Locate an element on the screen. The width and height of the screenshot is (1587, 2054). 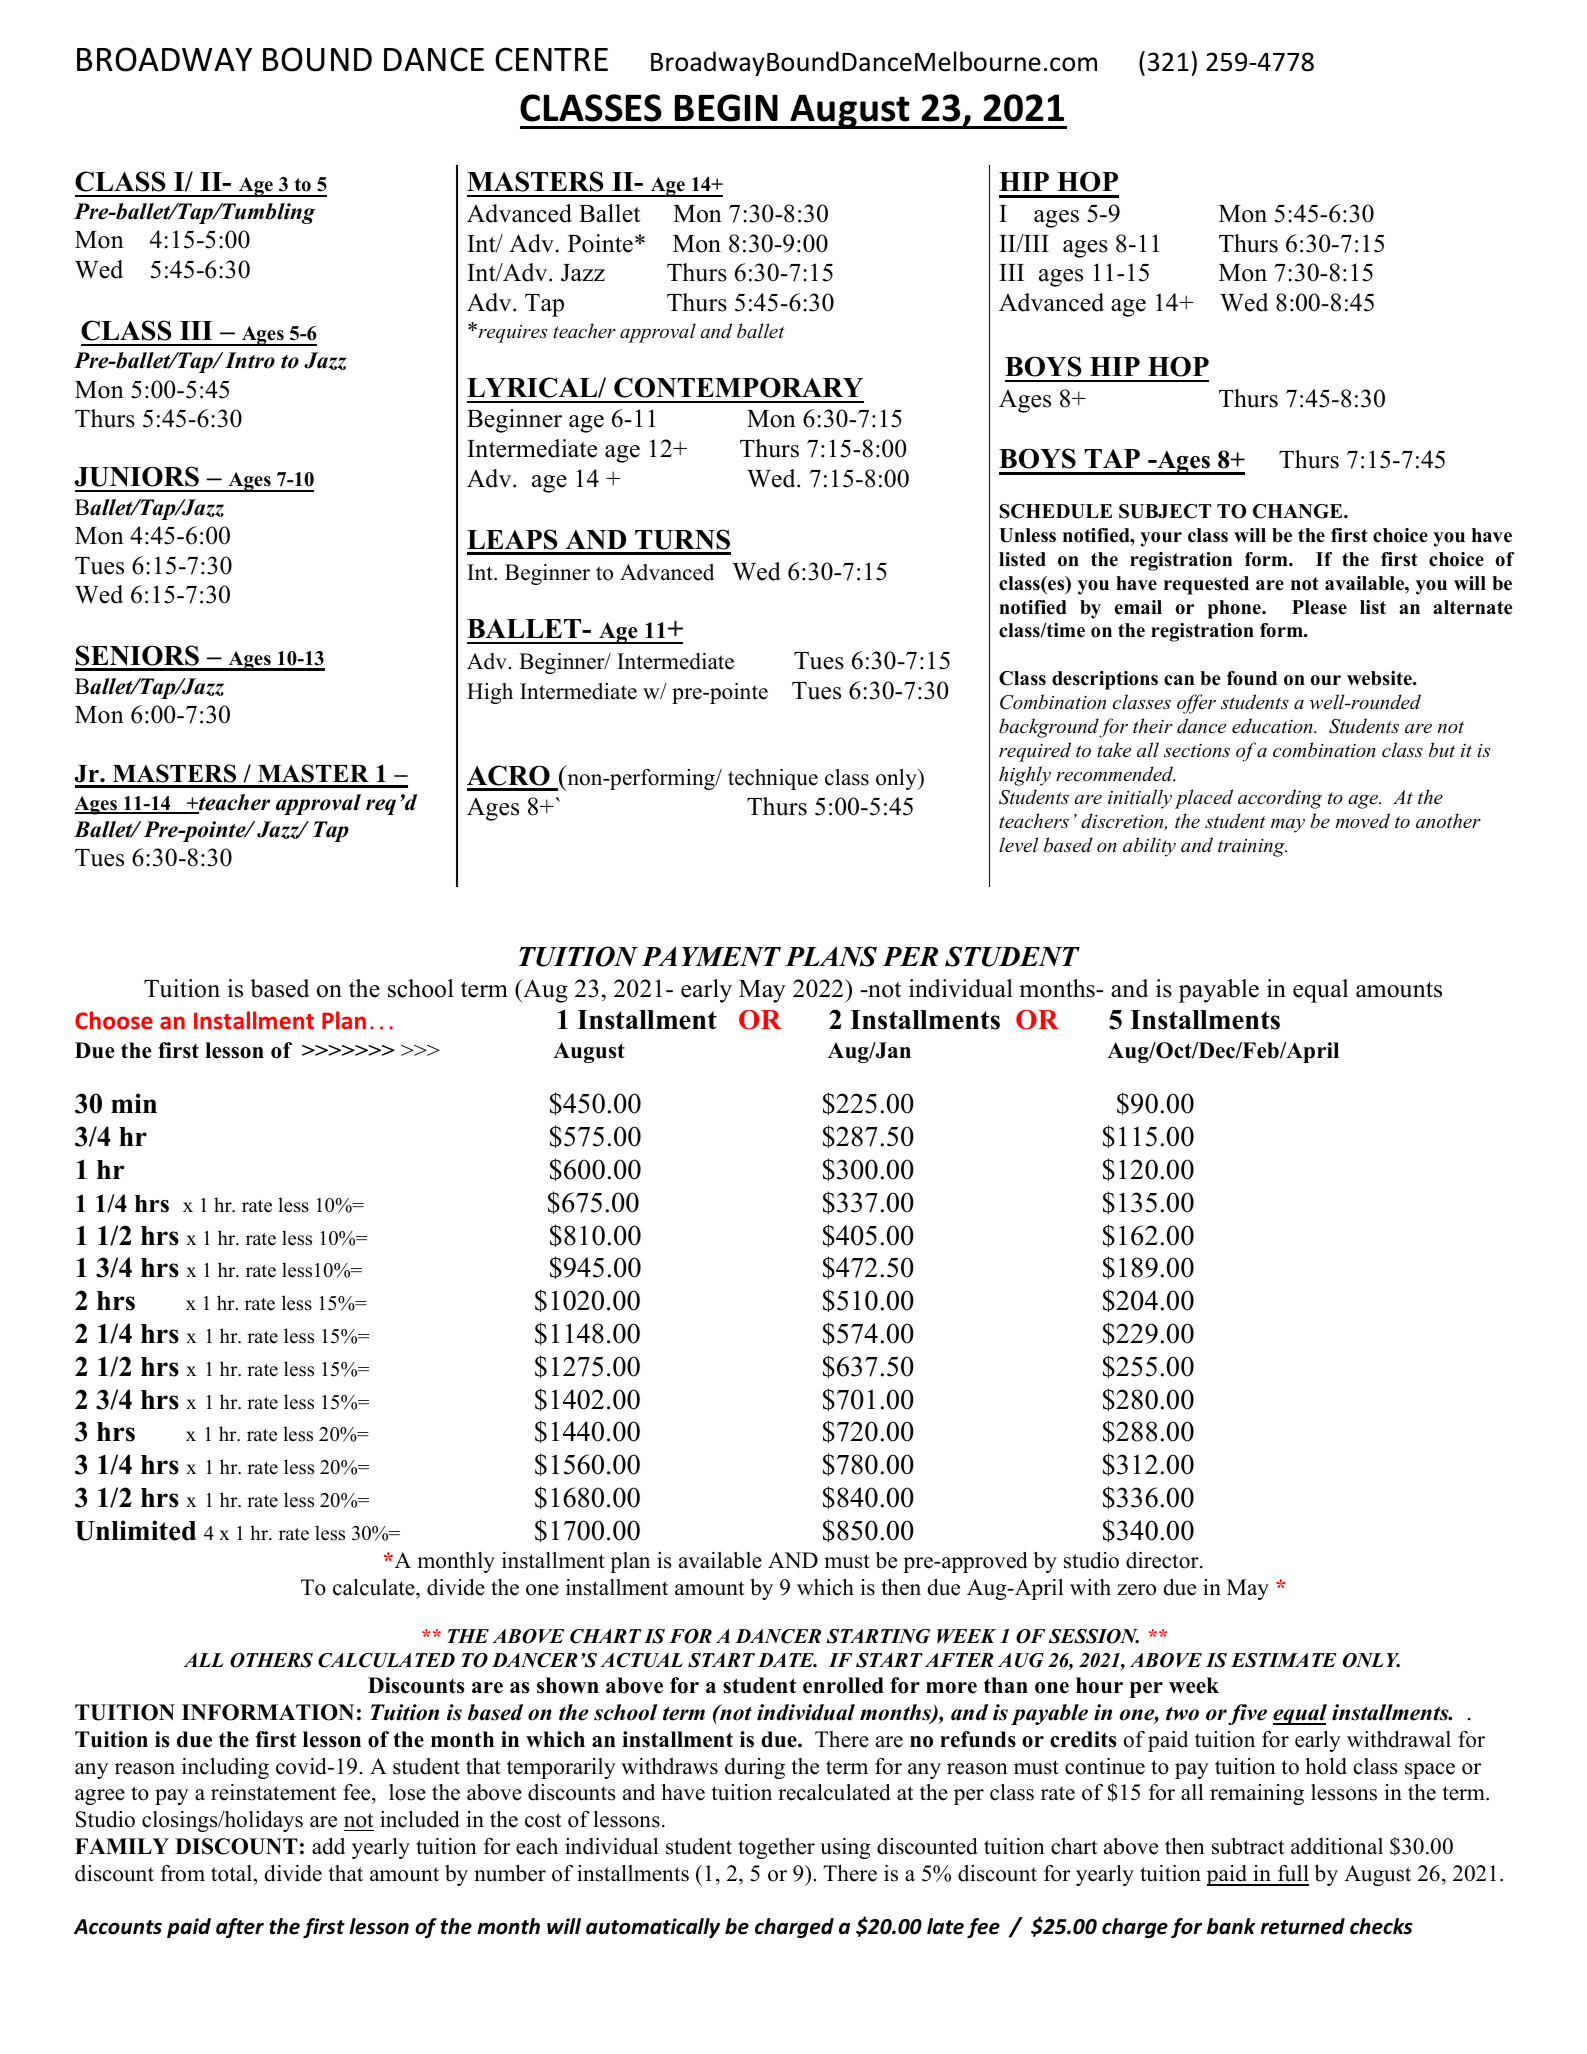
Intro is located at coordinates (250, 360).
